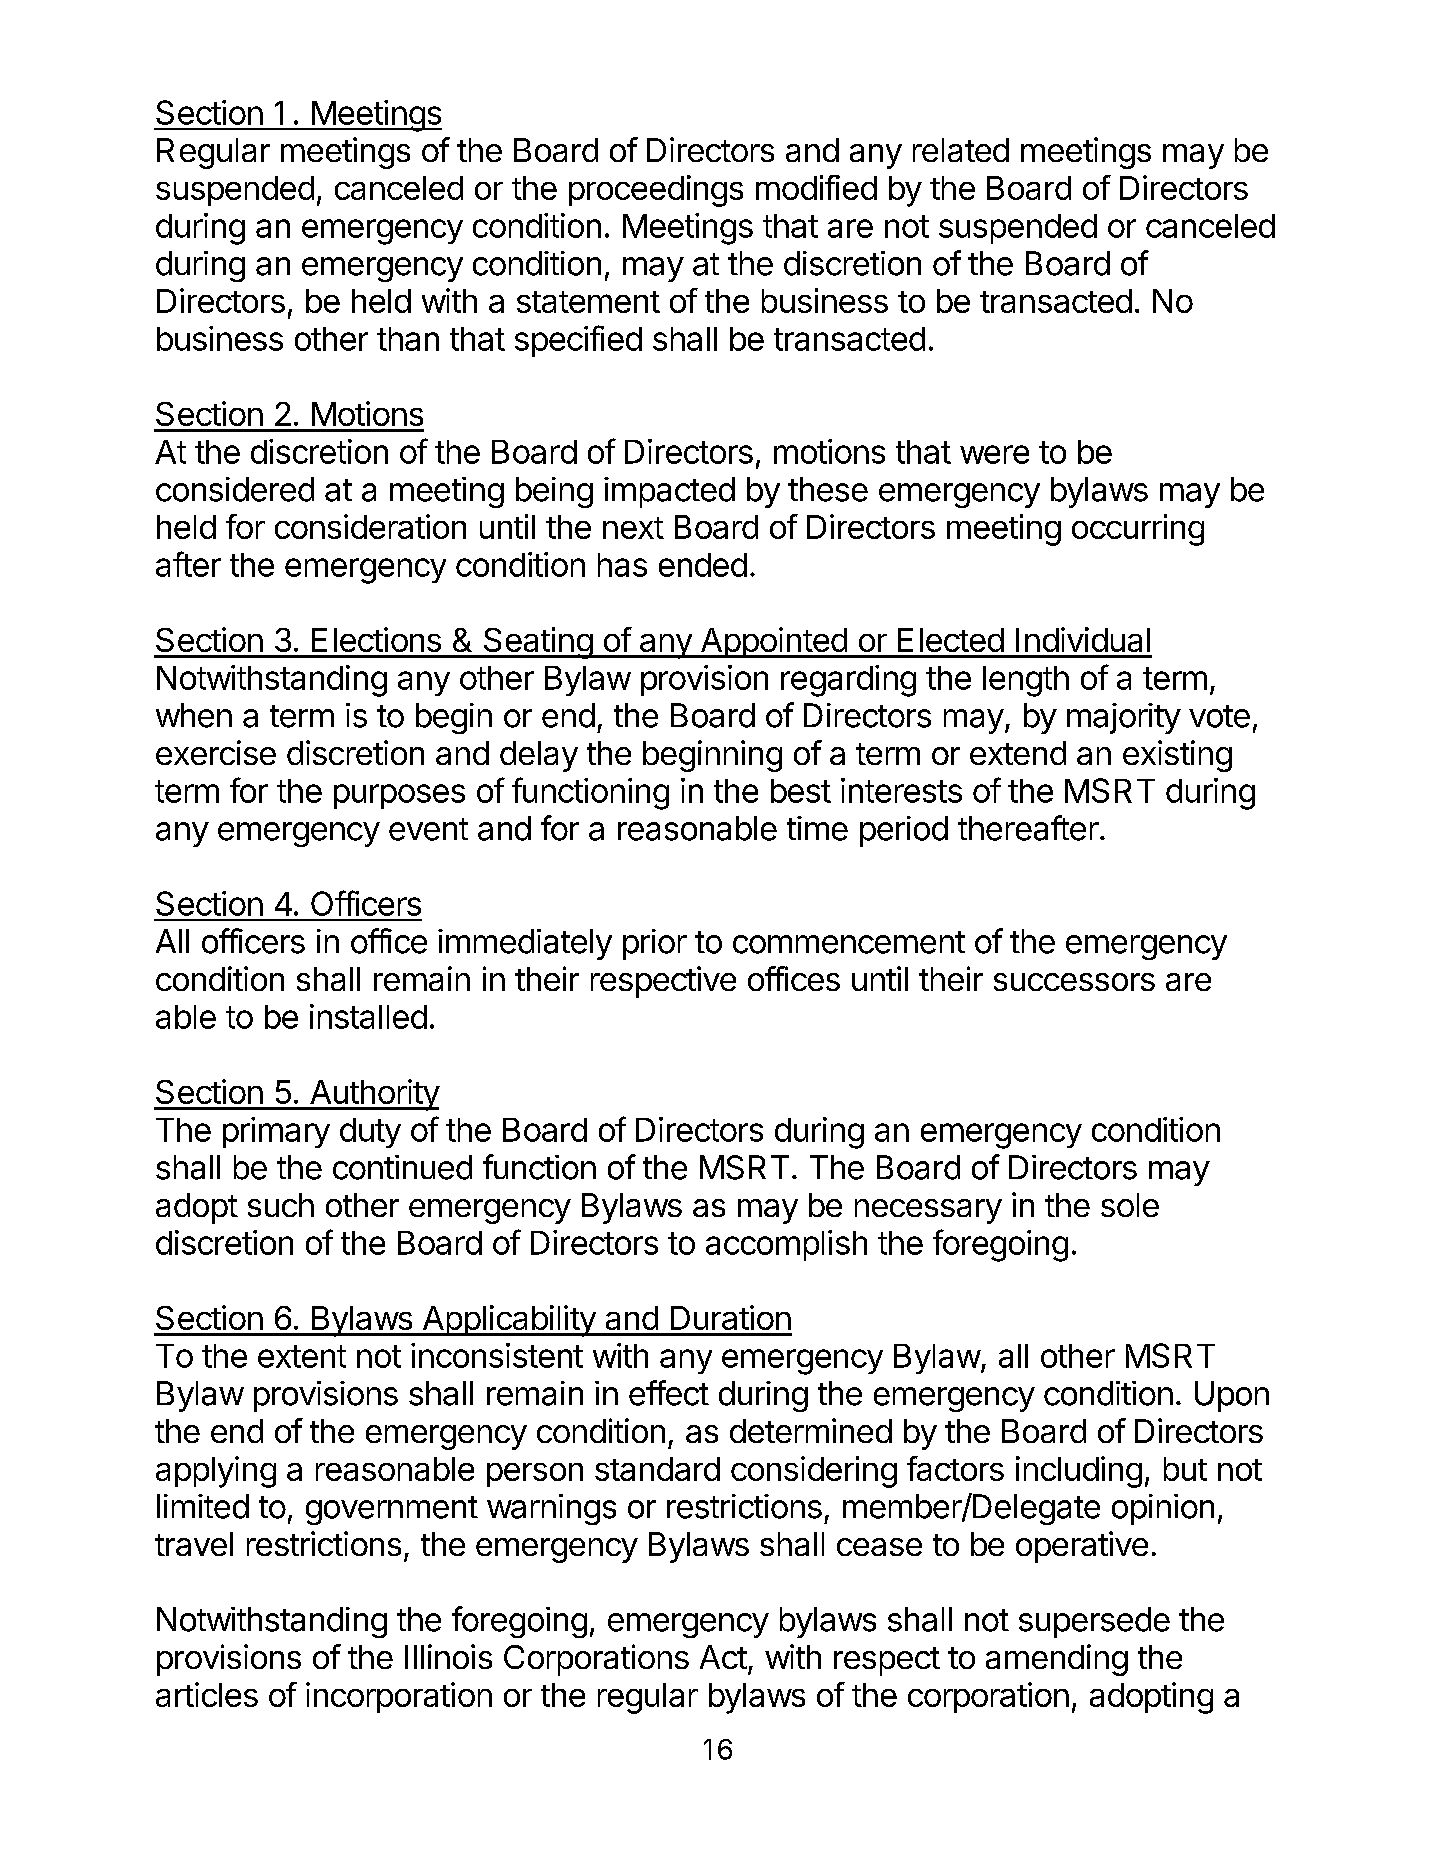 The height and width of the screenshot is (1853, 1432). What do you see at coordinates (1074, 982) in the screenshot?
I see `successors` at bounding box center [1074, 982].
